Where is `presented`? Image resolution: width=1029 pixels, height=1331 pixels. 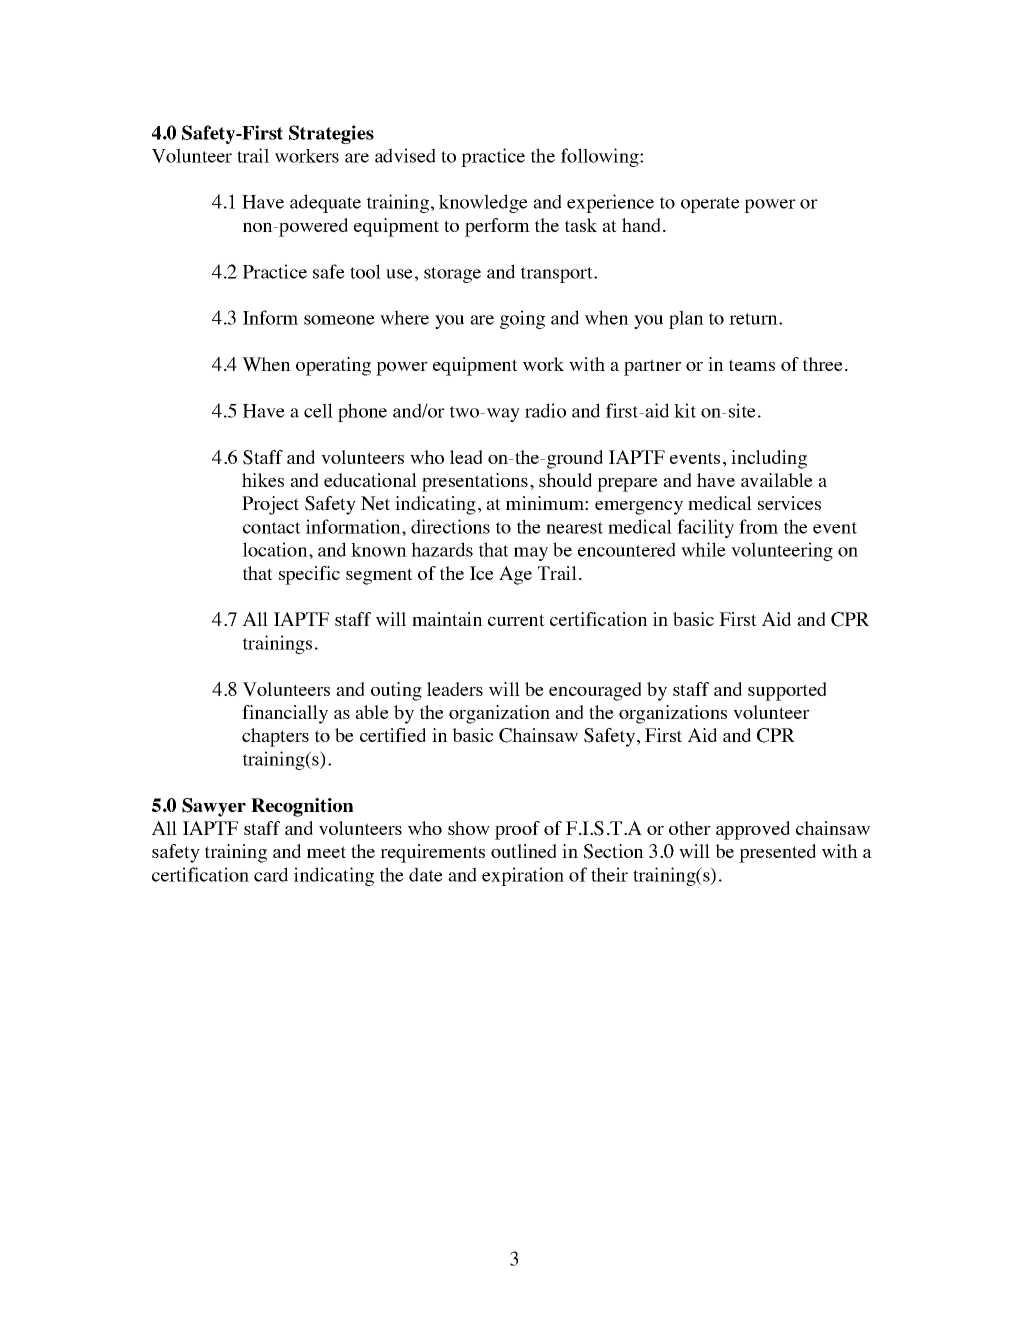 presented is located at coordinates (777, 853).
